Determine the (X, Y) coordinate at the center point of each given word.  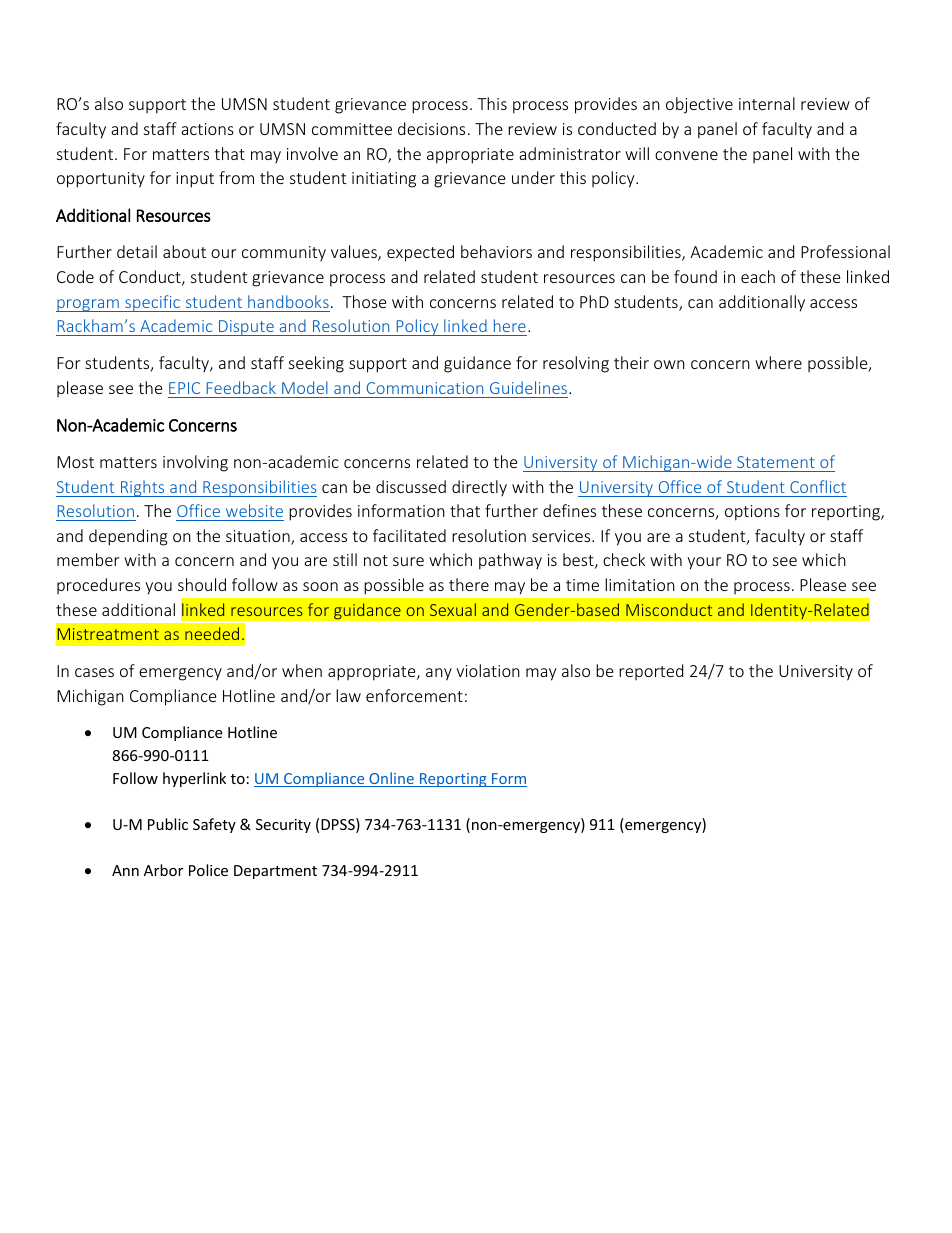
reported (651, 672)
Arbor (163, 870)
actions (207, 129)
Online (391, 779)
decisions (431, 128)
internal (767, 103)
